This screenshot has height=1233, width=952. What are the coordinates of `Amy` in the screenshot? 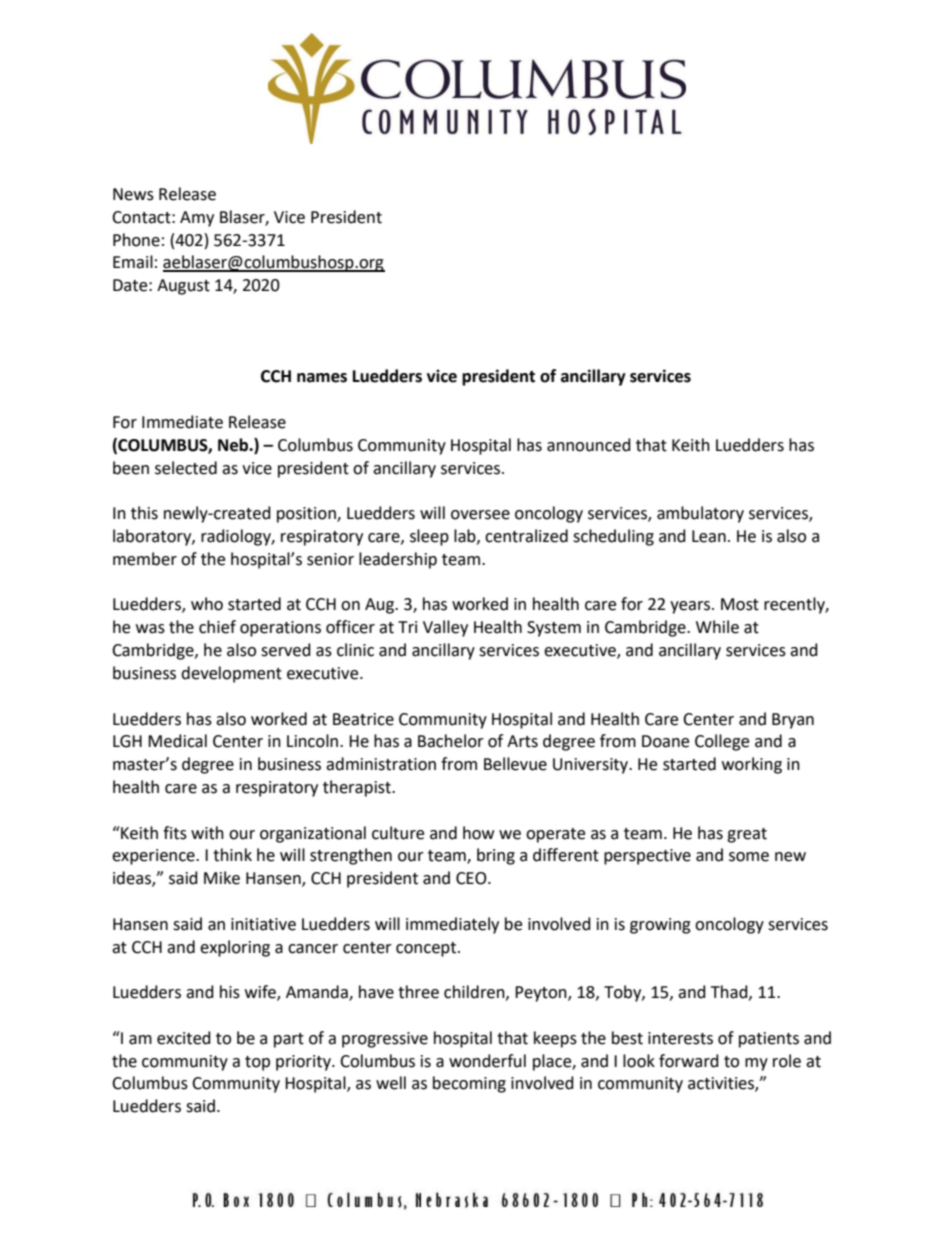 It's located at (197, 219).
